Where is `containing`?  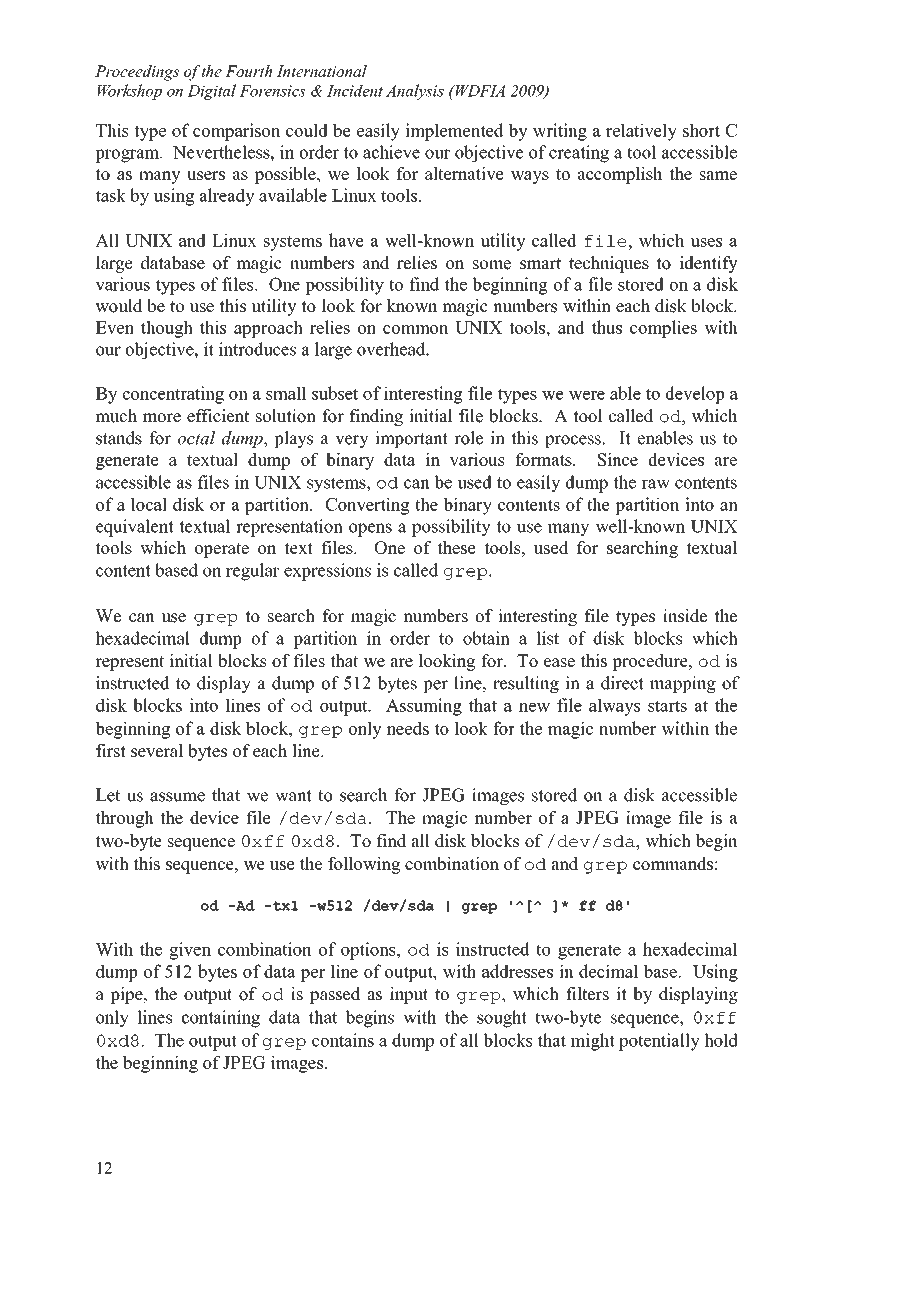 containing is located at coordinates (221, 1019).
